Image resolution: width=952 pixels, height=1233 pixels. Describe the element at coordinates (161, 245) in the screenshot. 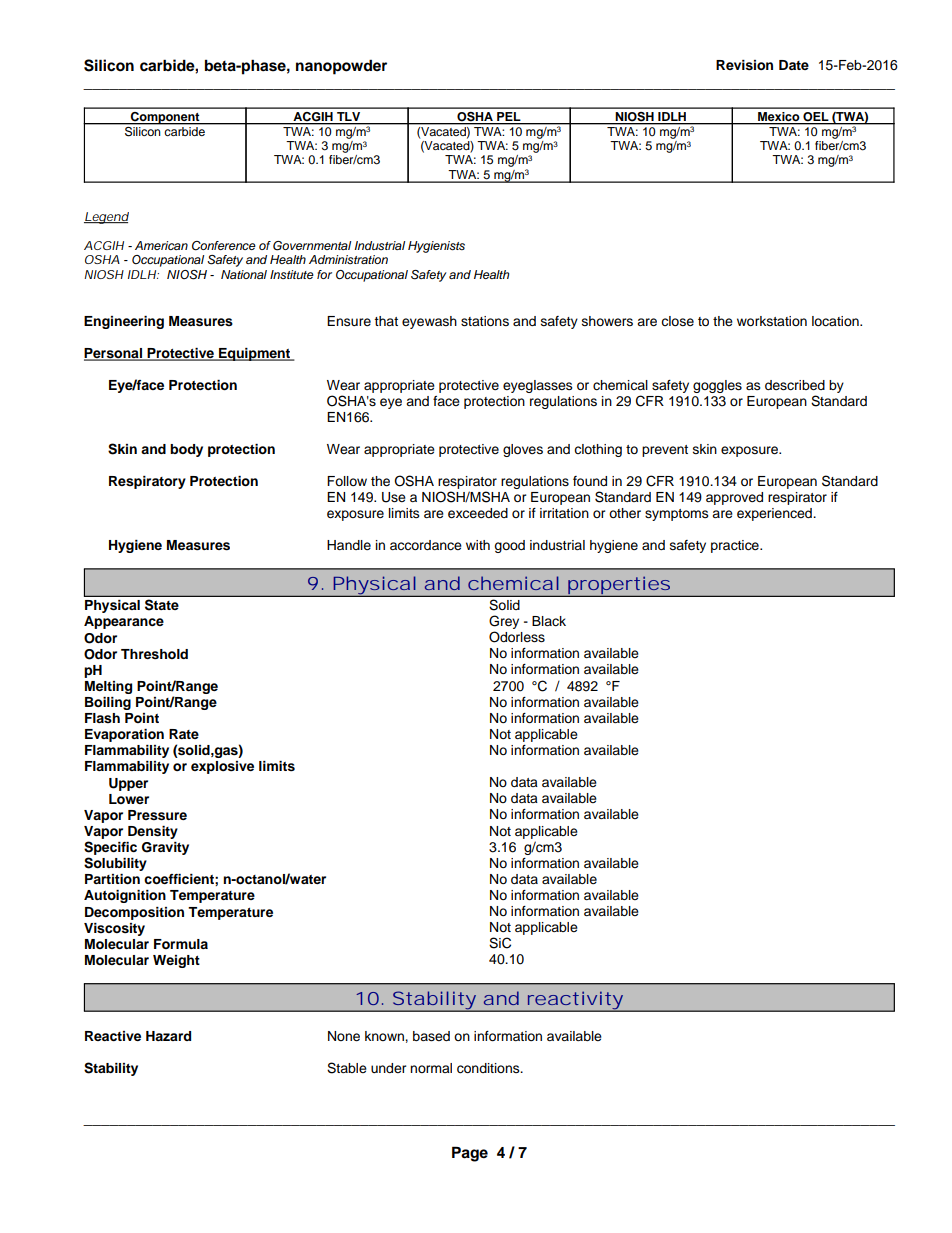

I see `American` at that location.
